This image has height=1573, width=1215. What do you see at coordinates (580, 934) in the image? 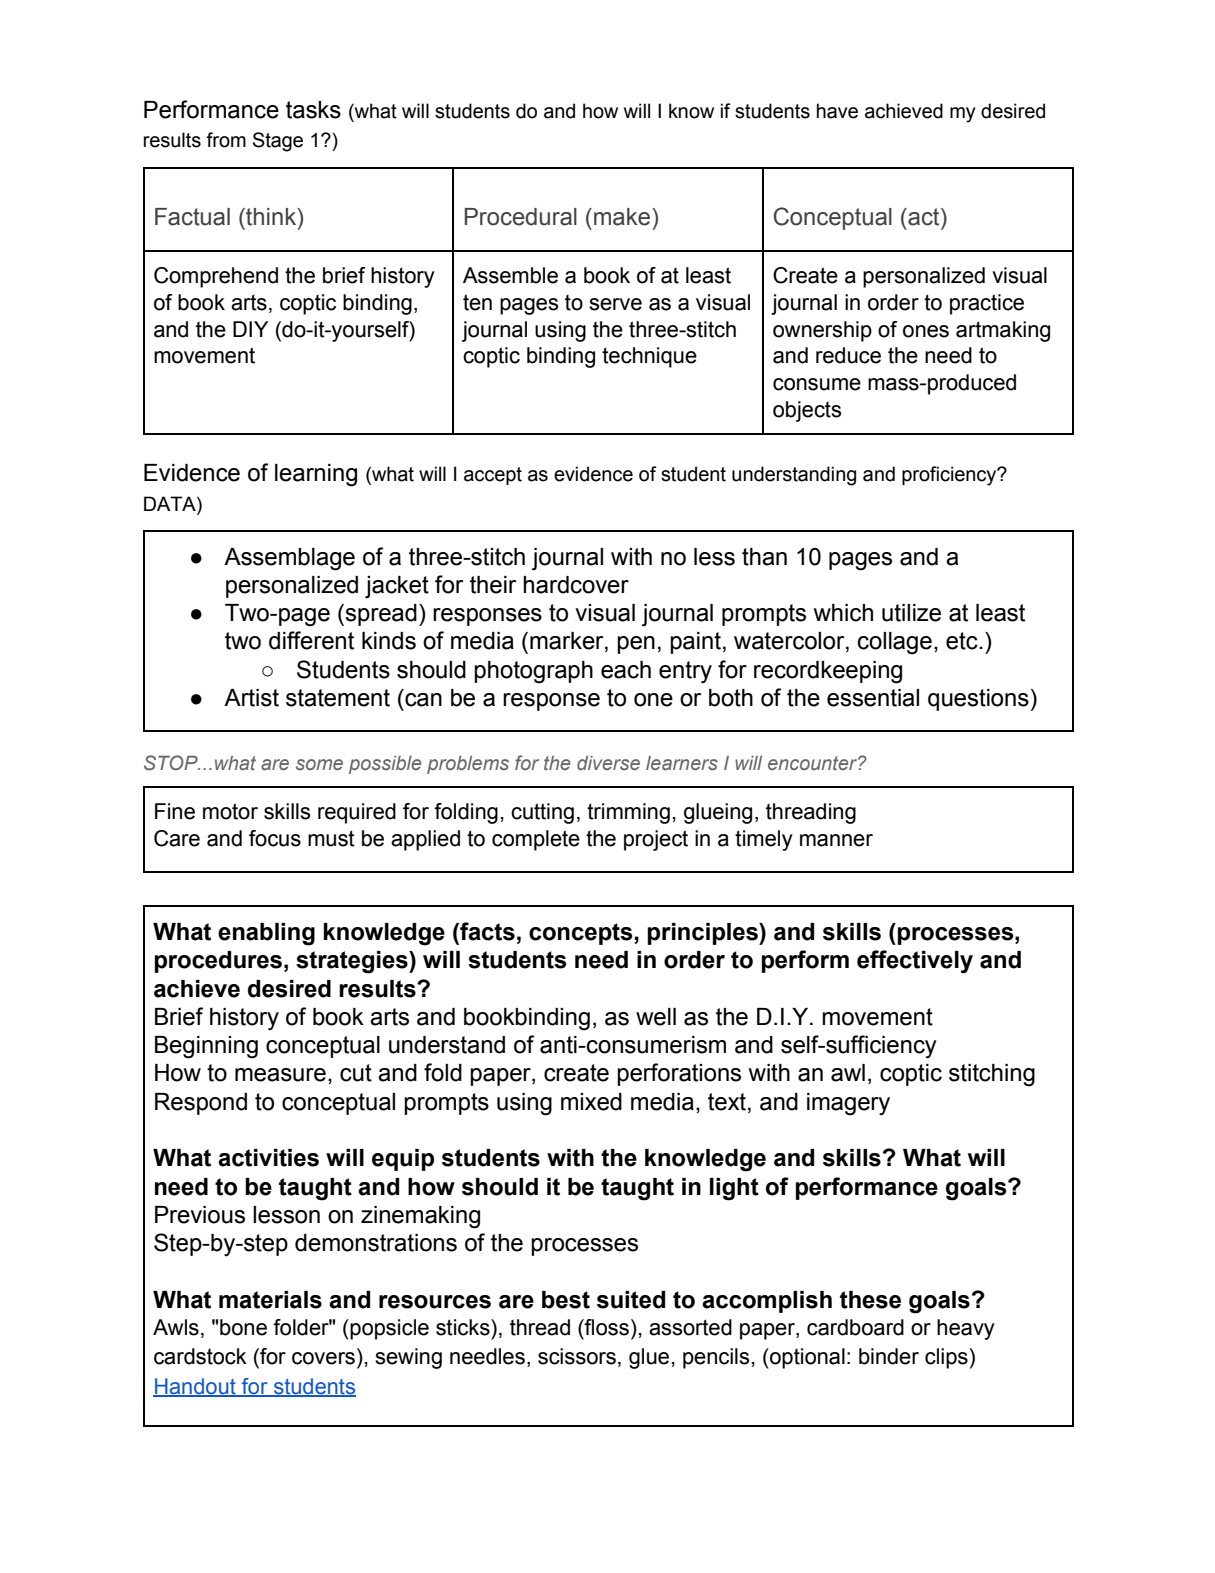
I see `concepts` at bounding box center [580, 934].
